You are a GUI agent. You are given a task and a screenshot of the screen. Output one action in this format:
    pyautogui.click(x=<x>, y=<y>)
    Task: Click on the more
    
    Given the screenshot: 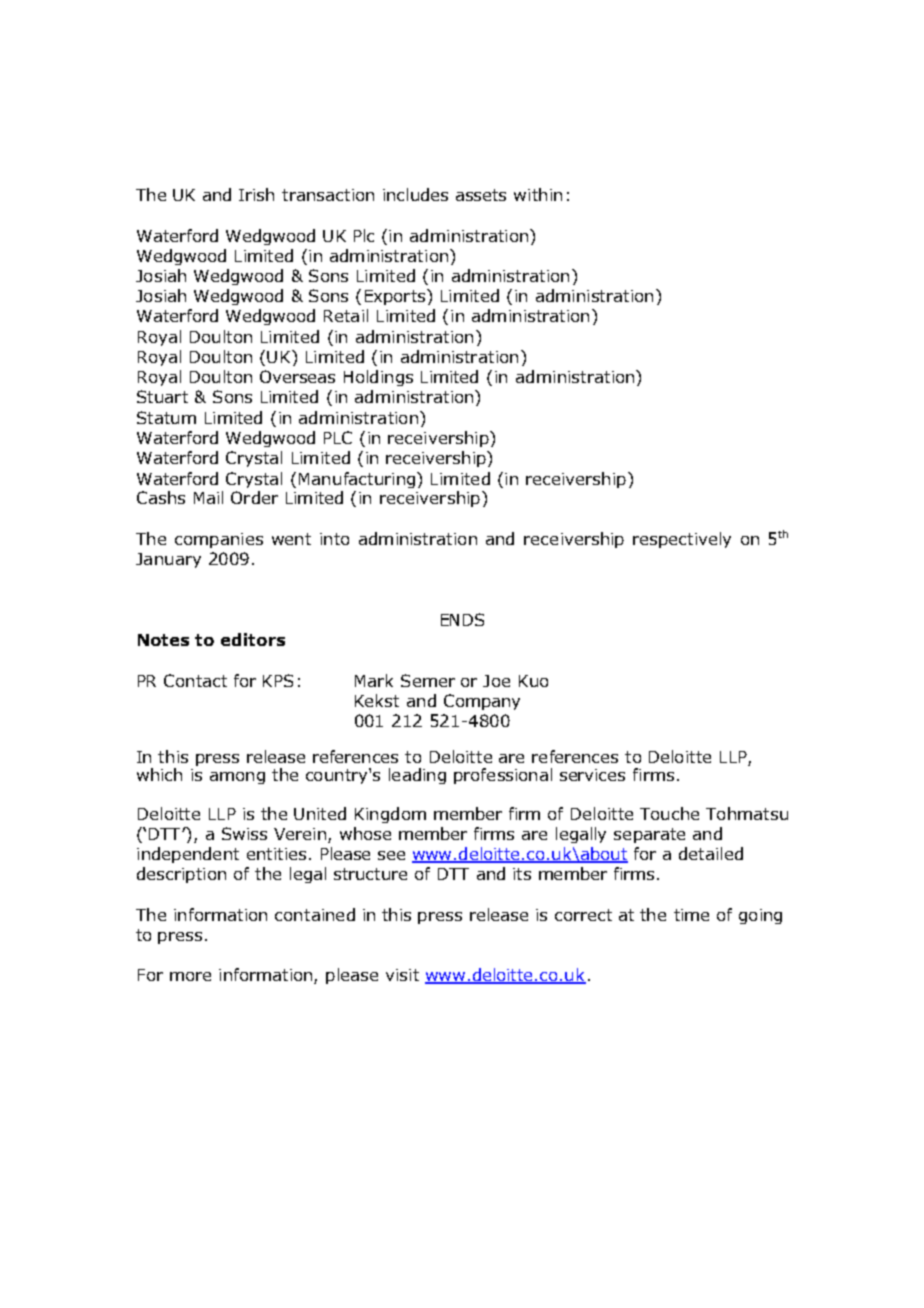 What is the action you would take?
    pyautogui.click(x=190, y=976)
